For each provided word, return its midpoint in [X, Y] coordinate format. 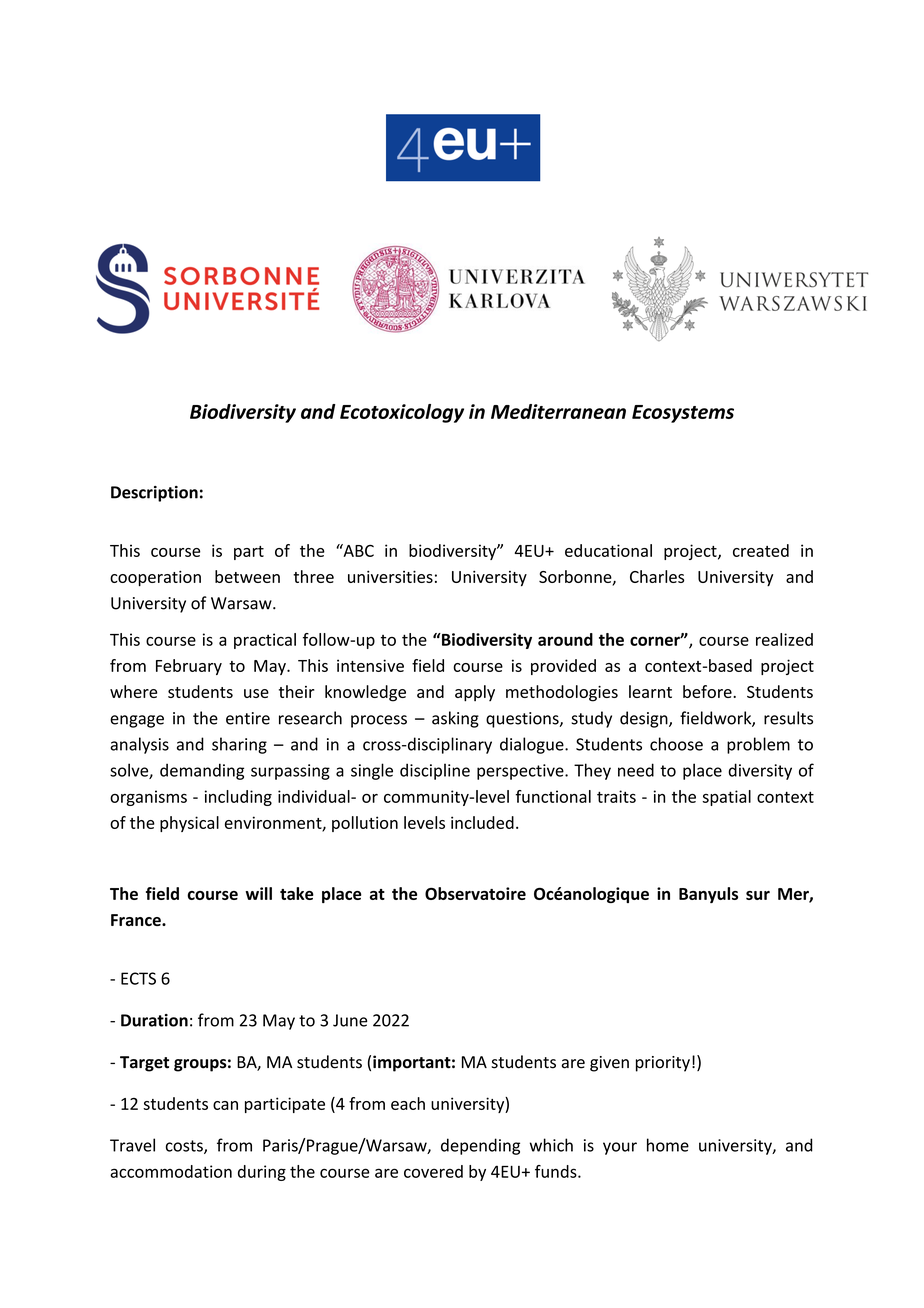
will [258, 893]
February [189, 667]
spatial [726, 798]
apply [475, 693]
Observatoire [475, 893]
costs [185, 1147]
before [708, 691]
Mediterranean [558, 411]
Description [154, 494]
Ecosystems [683, 414]
